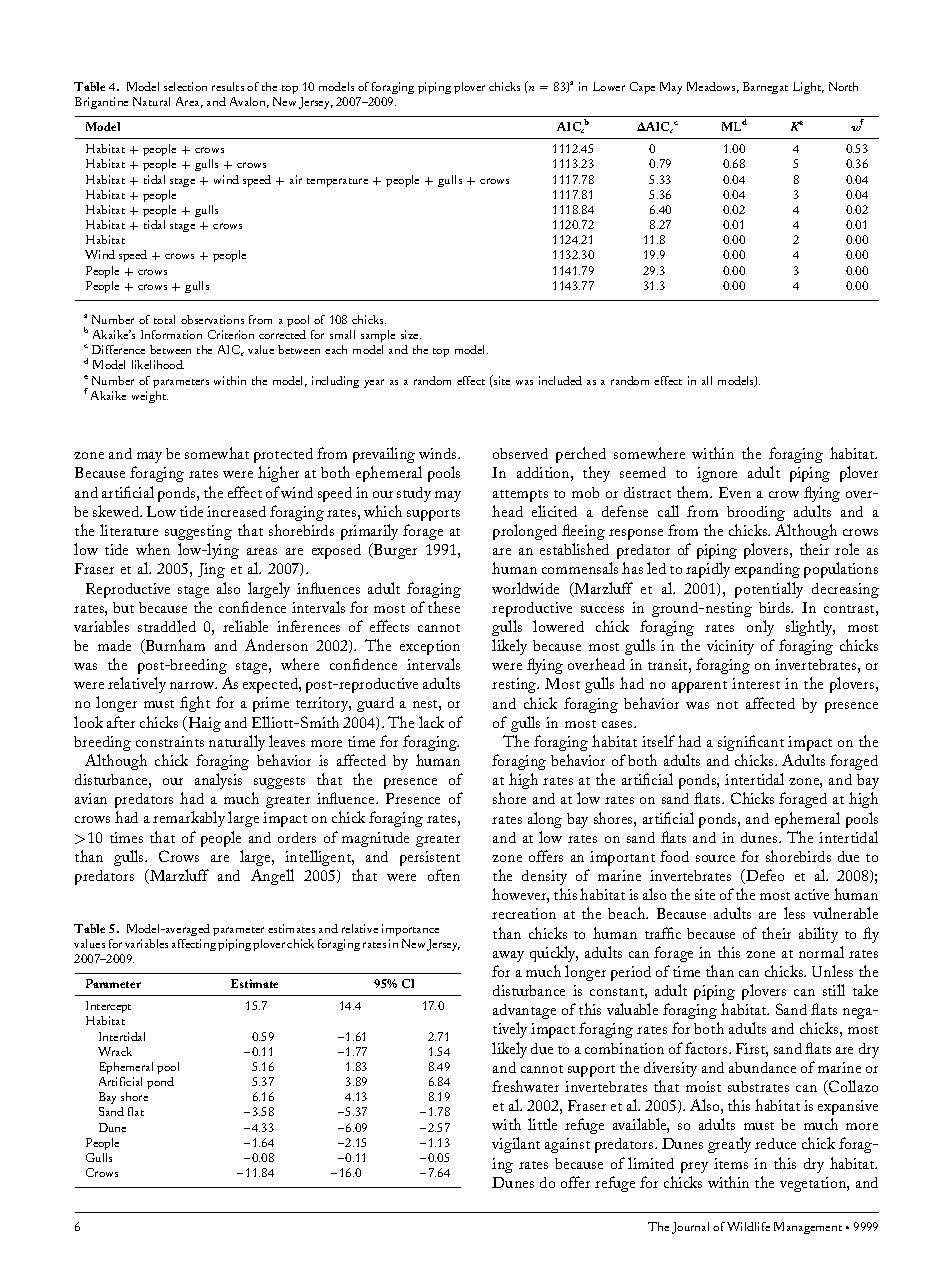 The width and height of the image is (952, 1270). Describe the element at coordinates (150, 397) in the image. I see `weight` at that location.
